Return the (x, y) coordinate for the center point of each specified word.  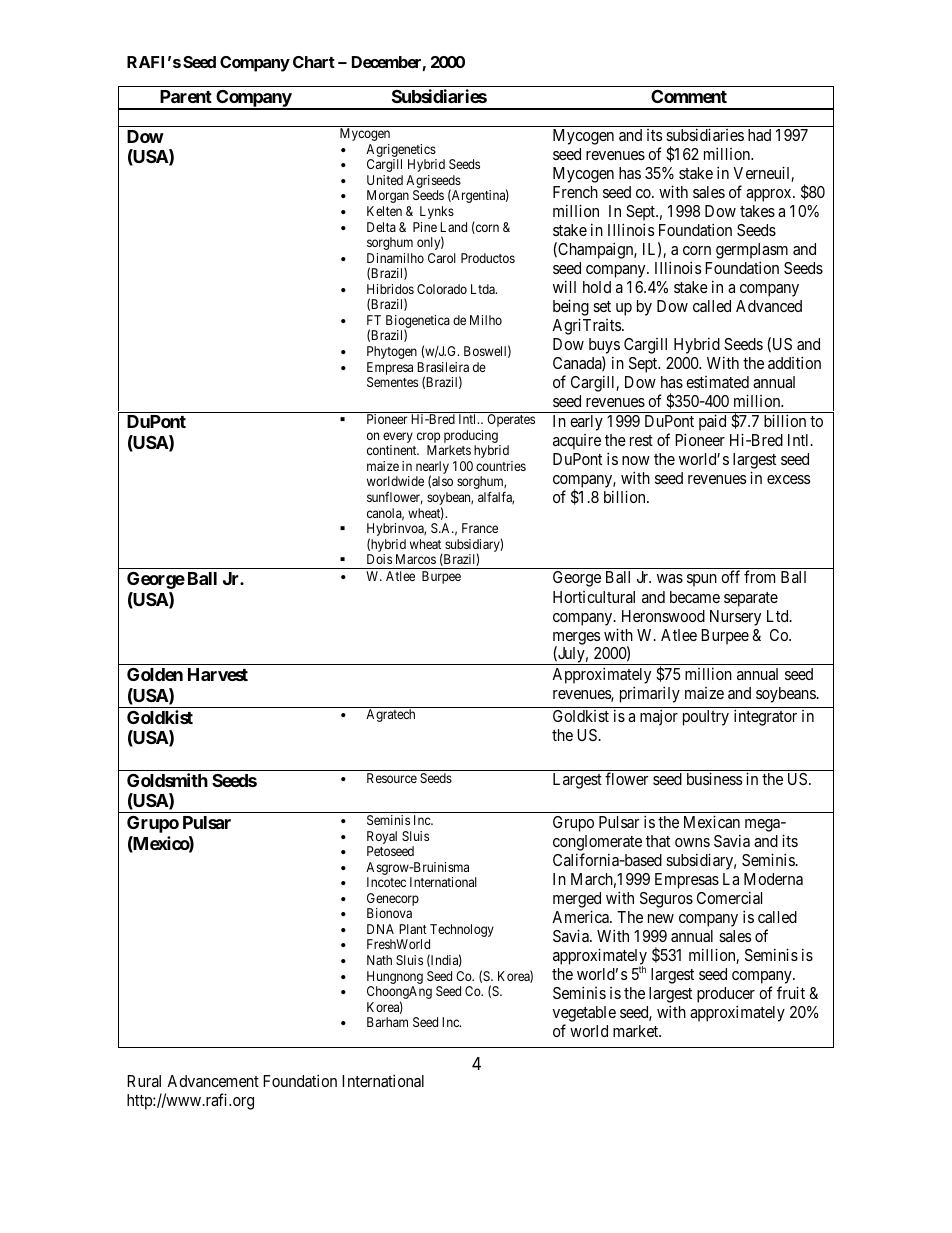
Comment (689, 96)
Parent (186, 96)
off (730, 576)
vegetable (584, 1014)
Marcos (416, 559)
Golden (155, 674)
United (385, 180)
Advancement (213, 1081)
